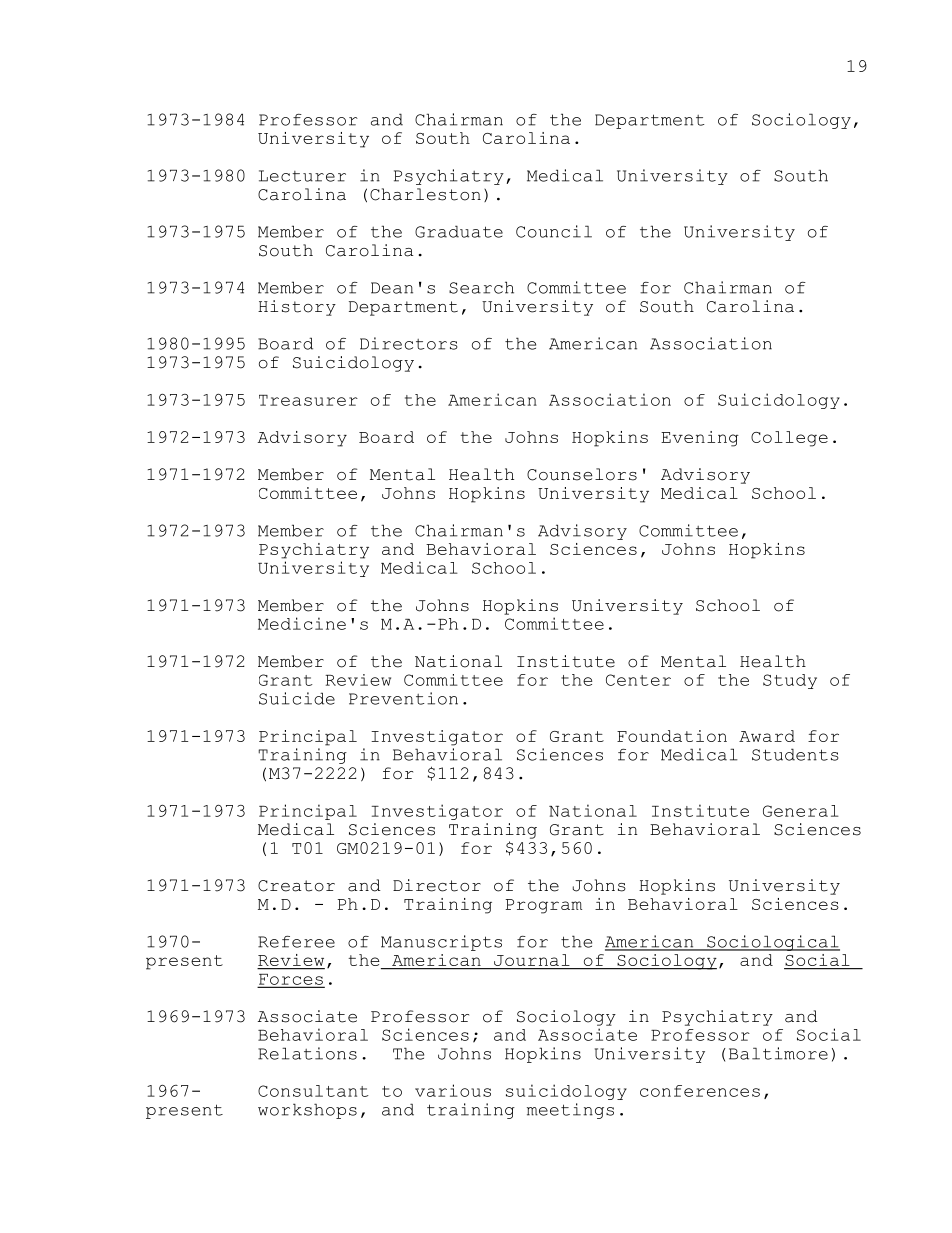 This page has height=1233, width=952. I want to click on Treasurer, so click(308, 400).
